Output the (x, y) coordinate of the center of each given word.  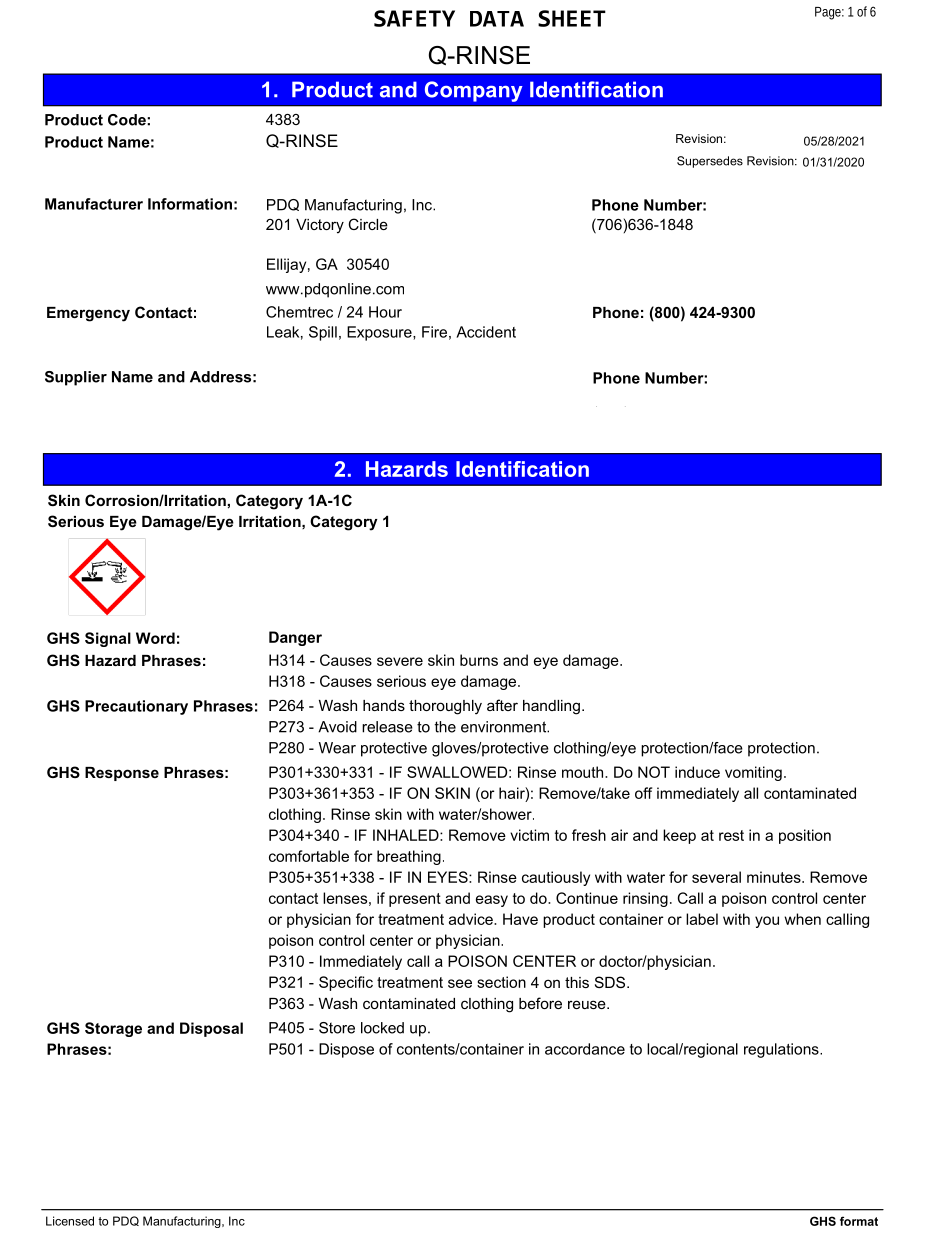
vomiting (753, 773)
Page (829, 13)
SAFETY (414, 18)
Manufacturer (94, 204)
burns (479, 660)
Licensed (70, 1221)
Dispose (346, 1050)
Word (155, 638)
